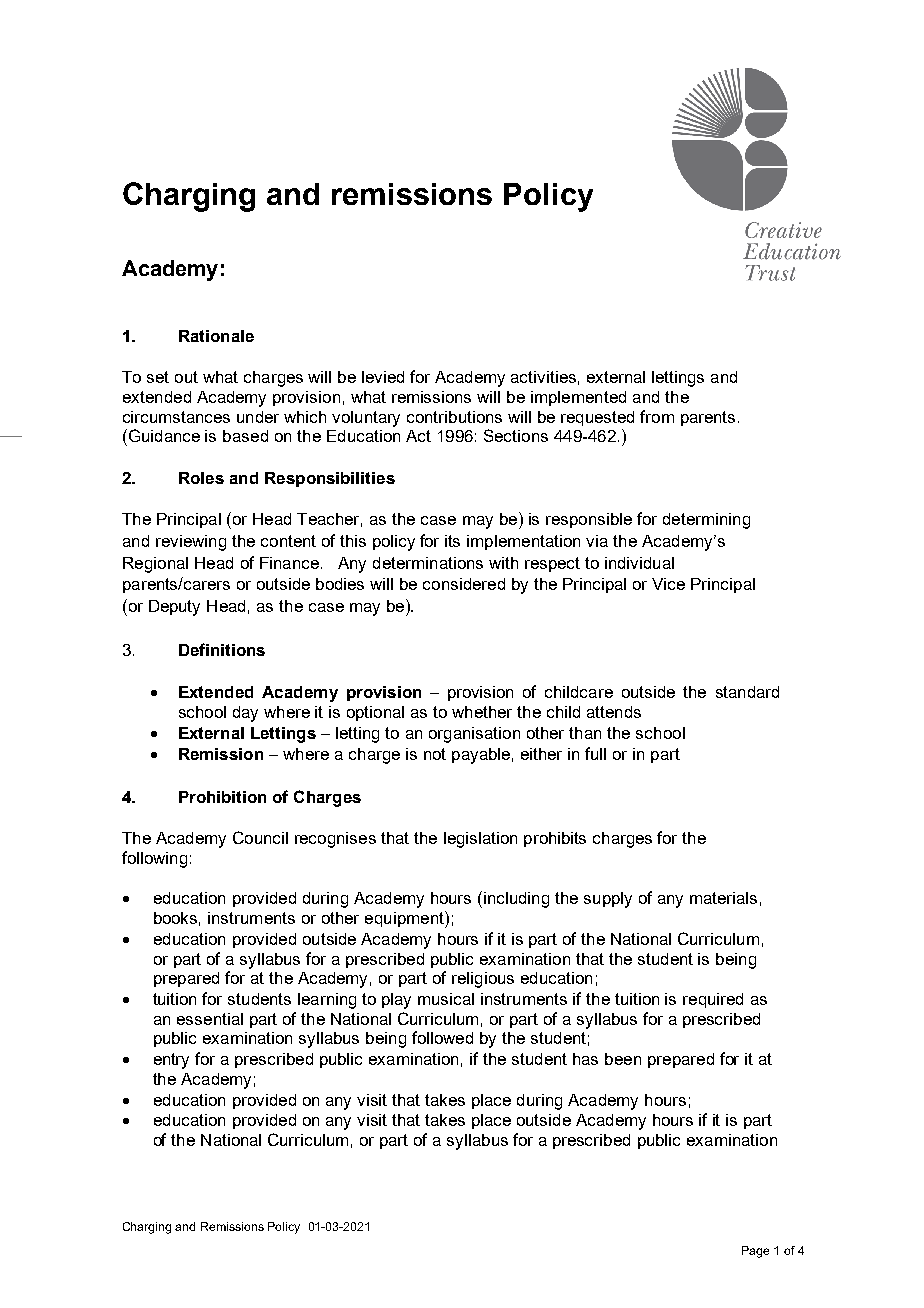  Describe the element at coordinates (657, 416) in the page. I see `from` at that location.
